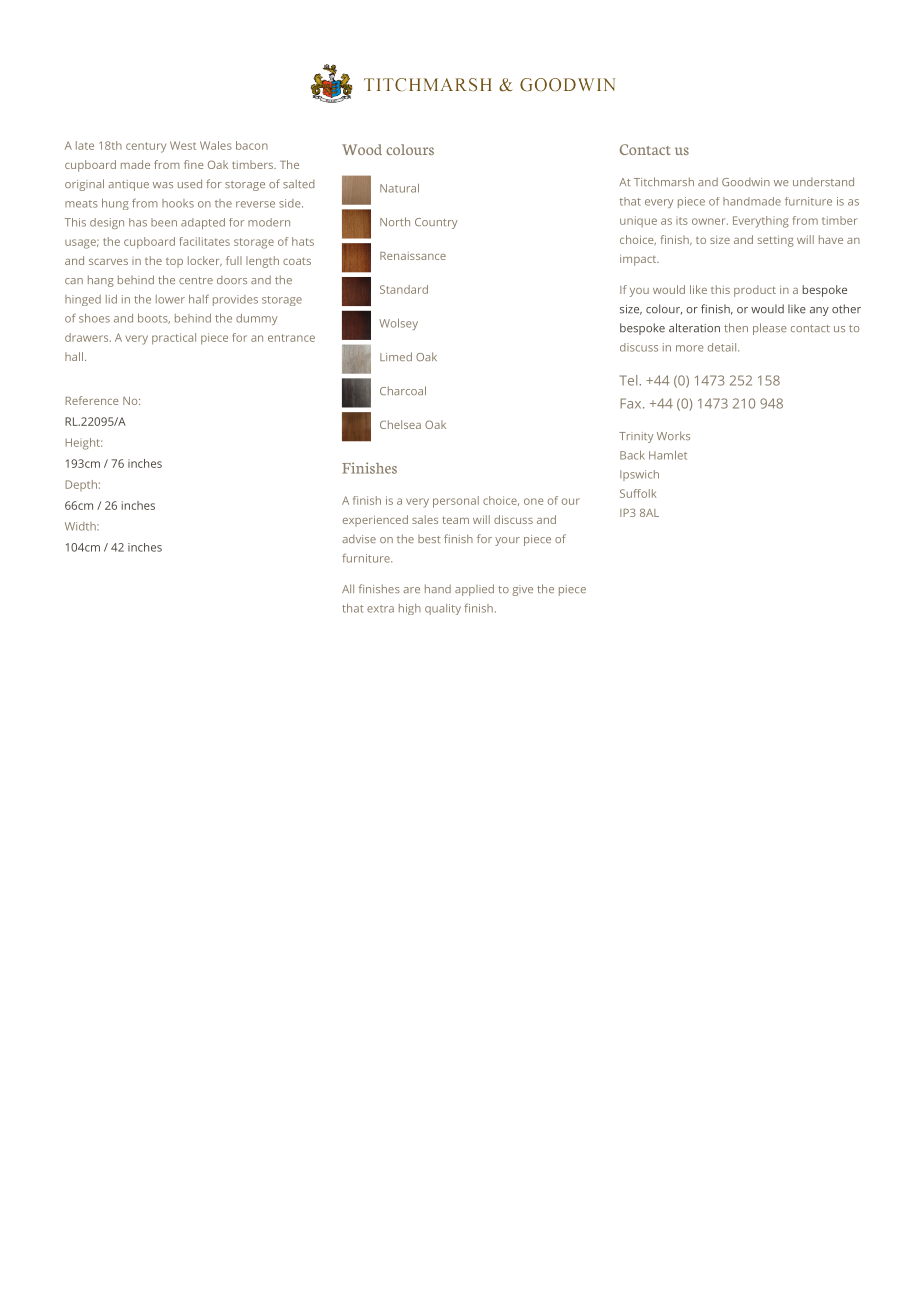 Image resolution: width=924 pixels, height=1308 pixels. Describe the element at coordinates (638, 493) in the screenshot. I see `Suffolk` at that location.
